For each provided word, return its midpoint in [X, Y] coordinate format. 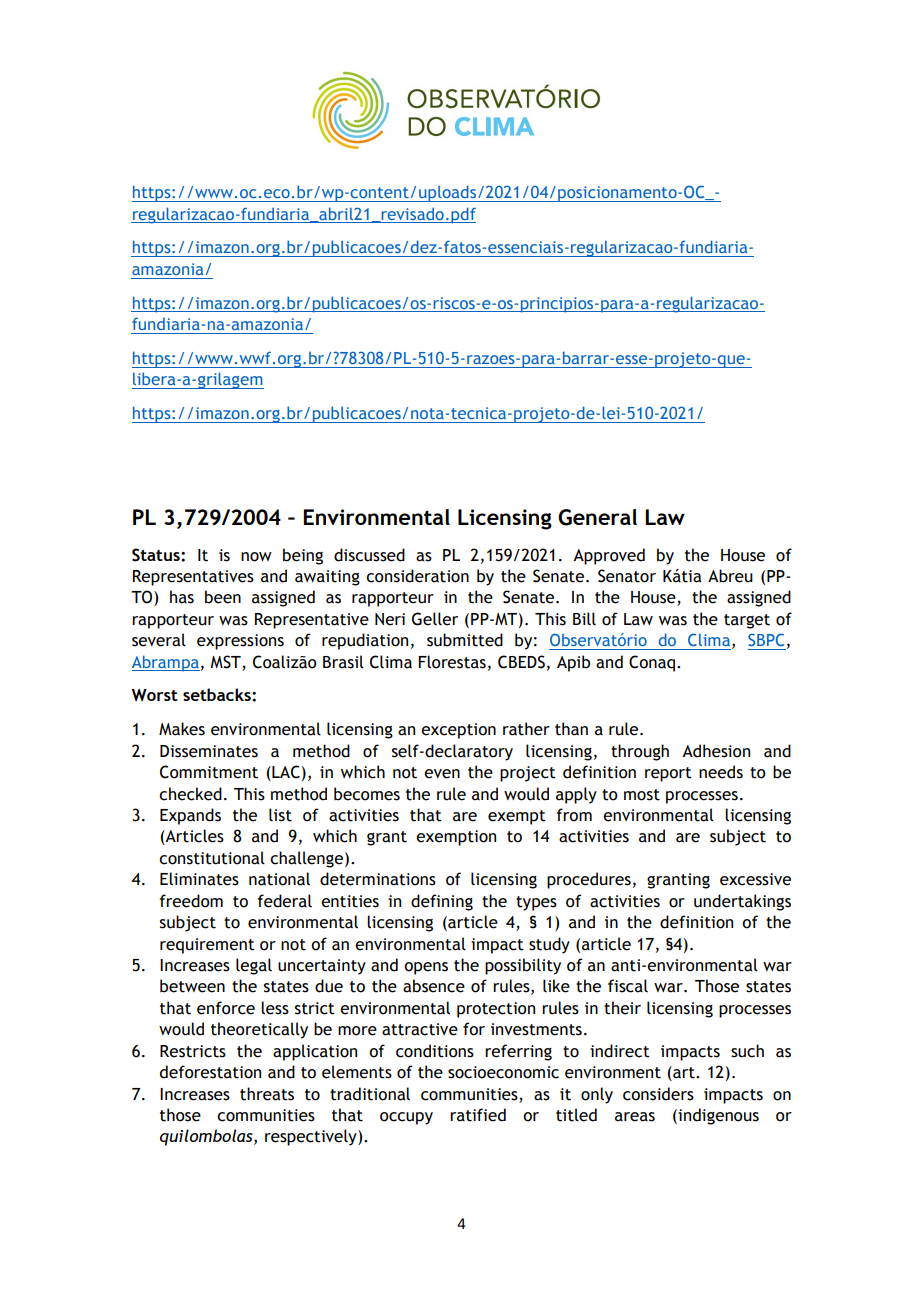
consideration [417, 576]
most [642, 795]
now [256, 557]
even [442, 774]
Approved [609, 556]
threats [267, 1094]
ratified [478, 1115]
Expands [190, 816]
